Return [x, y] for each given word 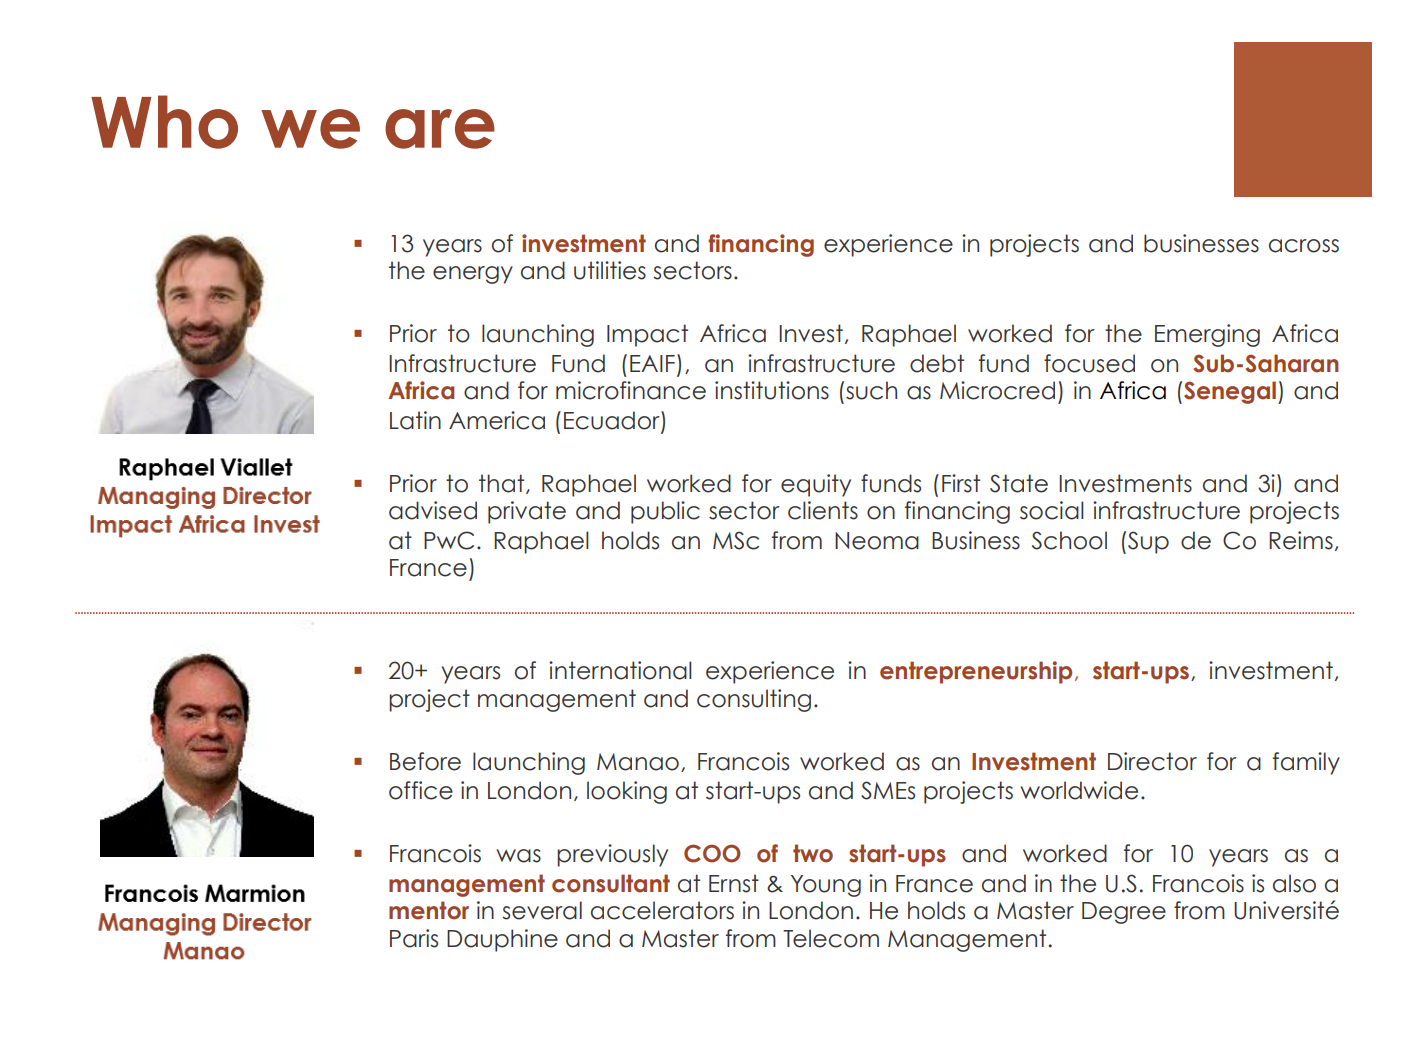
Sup [1148, 542]
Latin [415, 420]
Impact [647, 335]
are [440, 129]
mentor [429, 910]
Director [1152, 761]
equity [816, 485]
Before [425, 761]
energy [473, 275]
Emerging [1207, 335]
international [620, 670]
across [1304, 246]
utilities [610, 270]
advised [433, 510]
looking [627, 792]
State [1019, 483]
